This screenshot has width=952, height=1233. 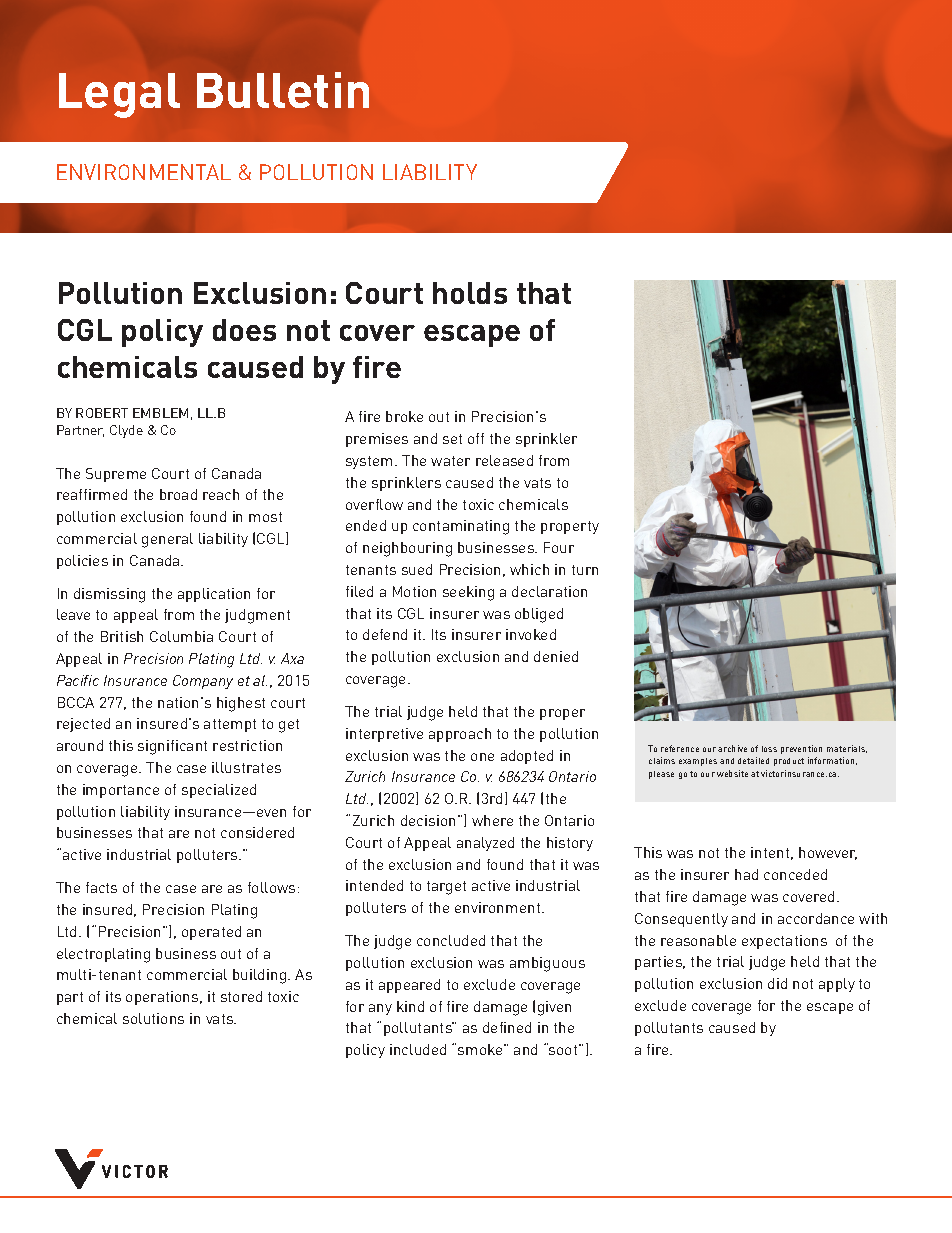 What do you see at coordinates (283, 90) in the screenshot?
I see `Bulletin` at bounding box center [283, 90].
